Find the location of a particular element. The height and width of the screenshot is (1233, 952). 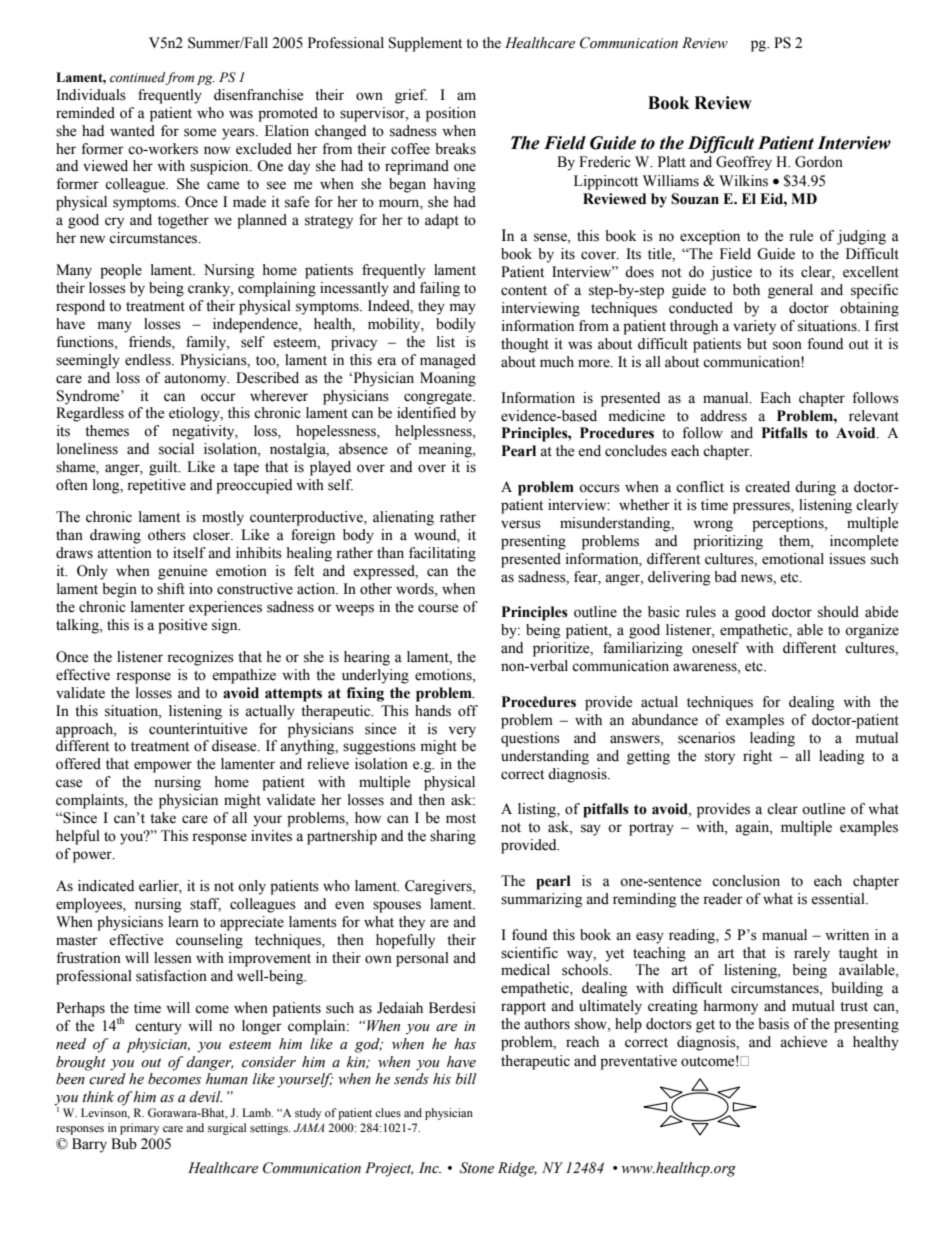

shift is located at coordinates (171, 589).
